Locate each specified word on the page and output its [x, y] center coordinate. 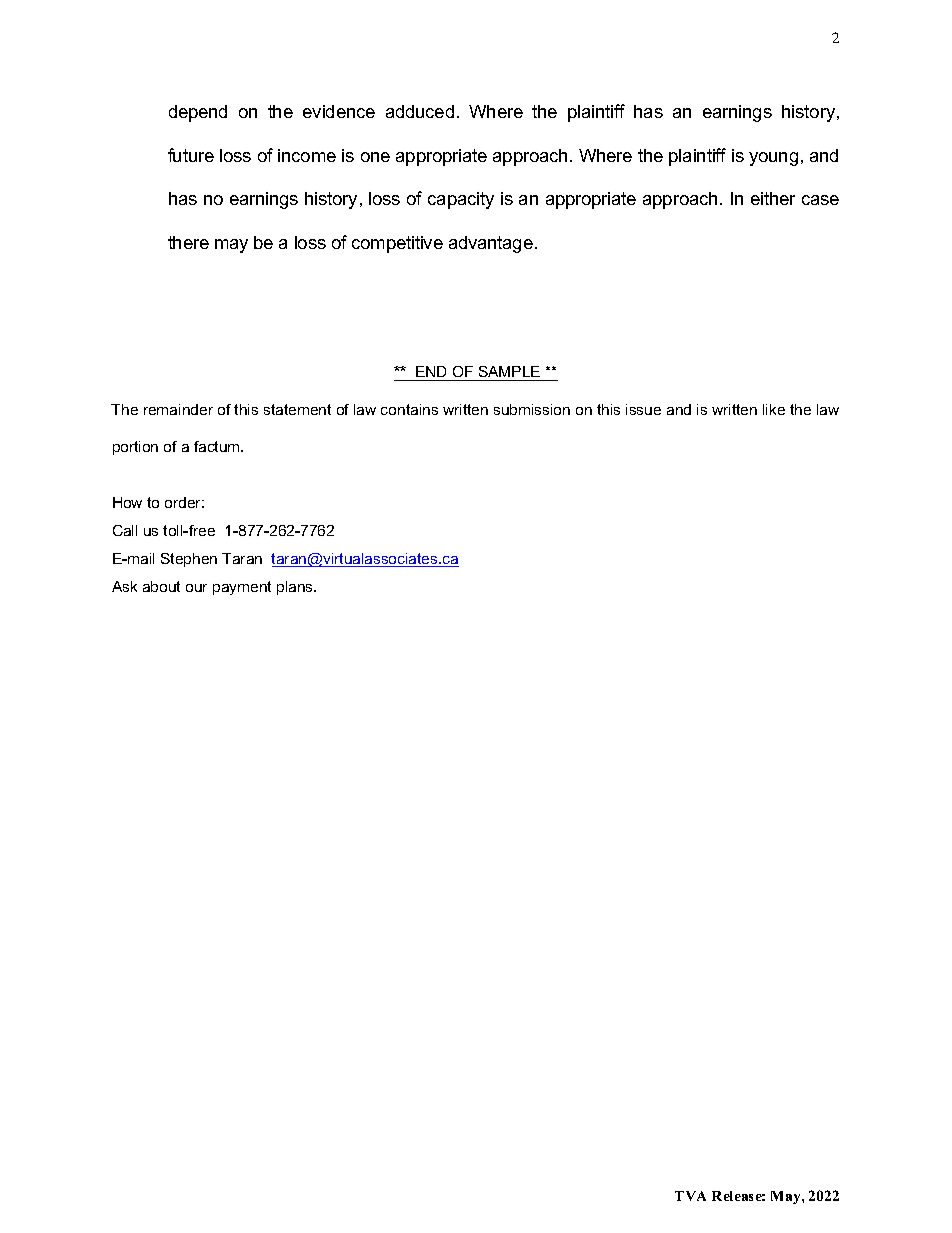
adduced [420, 111]
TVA [690, 1196]
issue [643, 409]
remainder [178, 409]
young [773, 159]
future [191, 155]
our [196, 588]
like [774, 409]
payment [242, 588]
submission [532, 409]
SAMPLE [509, 371]
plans [296, 588]
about [161, 586]
